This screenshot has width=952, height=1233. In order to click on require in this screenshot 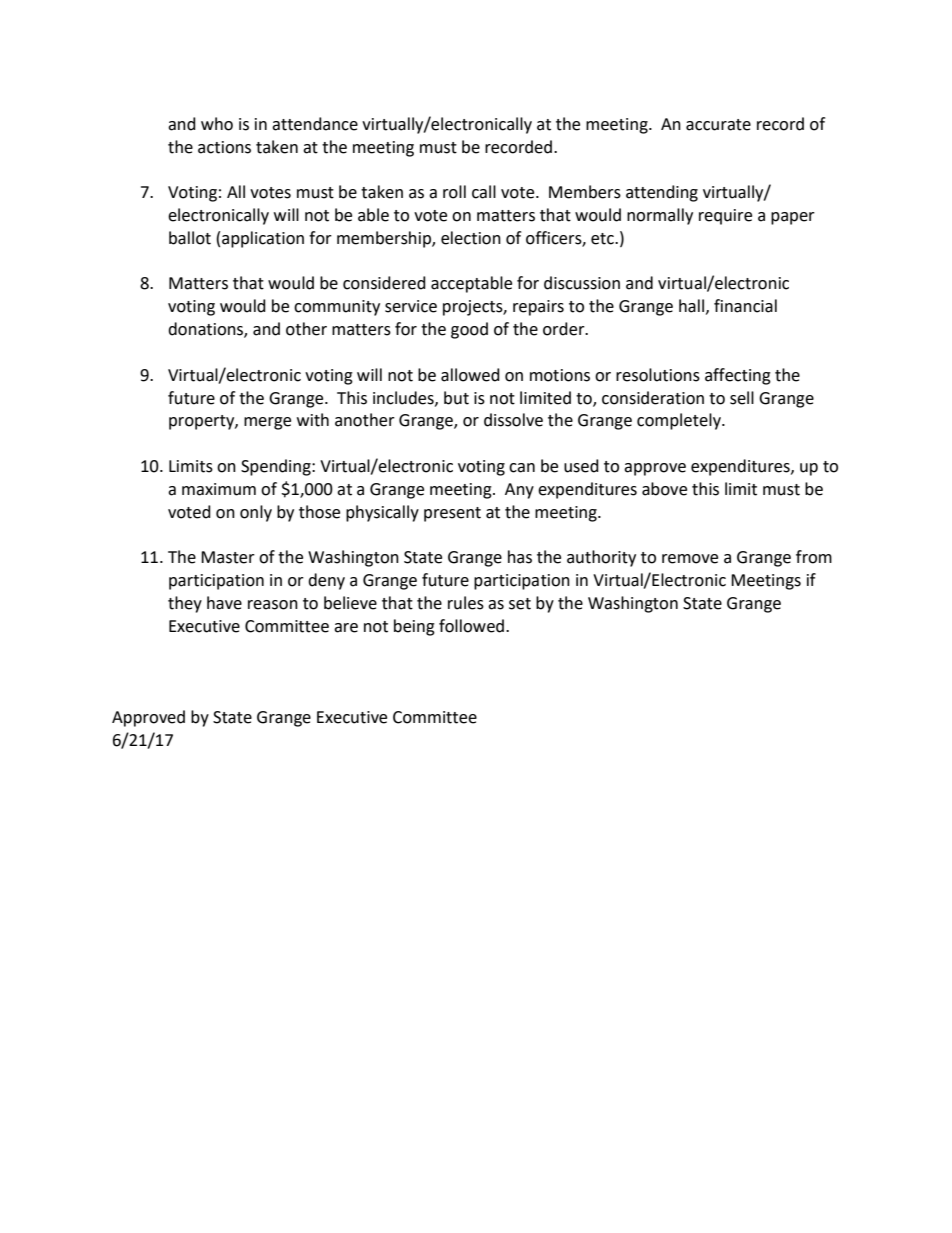, I will do `click(725, 217)`.
